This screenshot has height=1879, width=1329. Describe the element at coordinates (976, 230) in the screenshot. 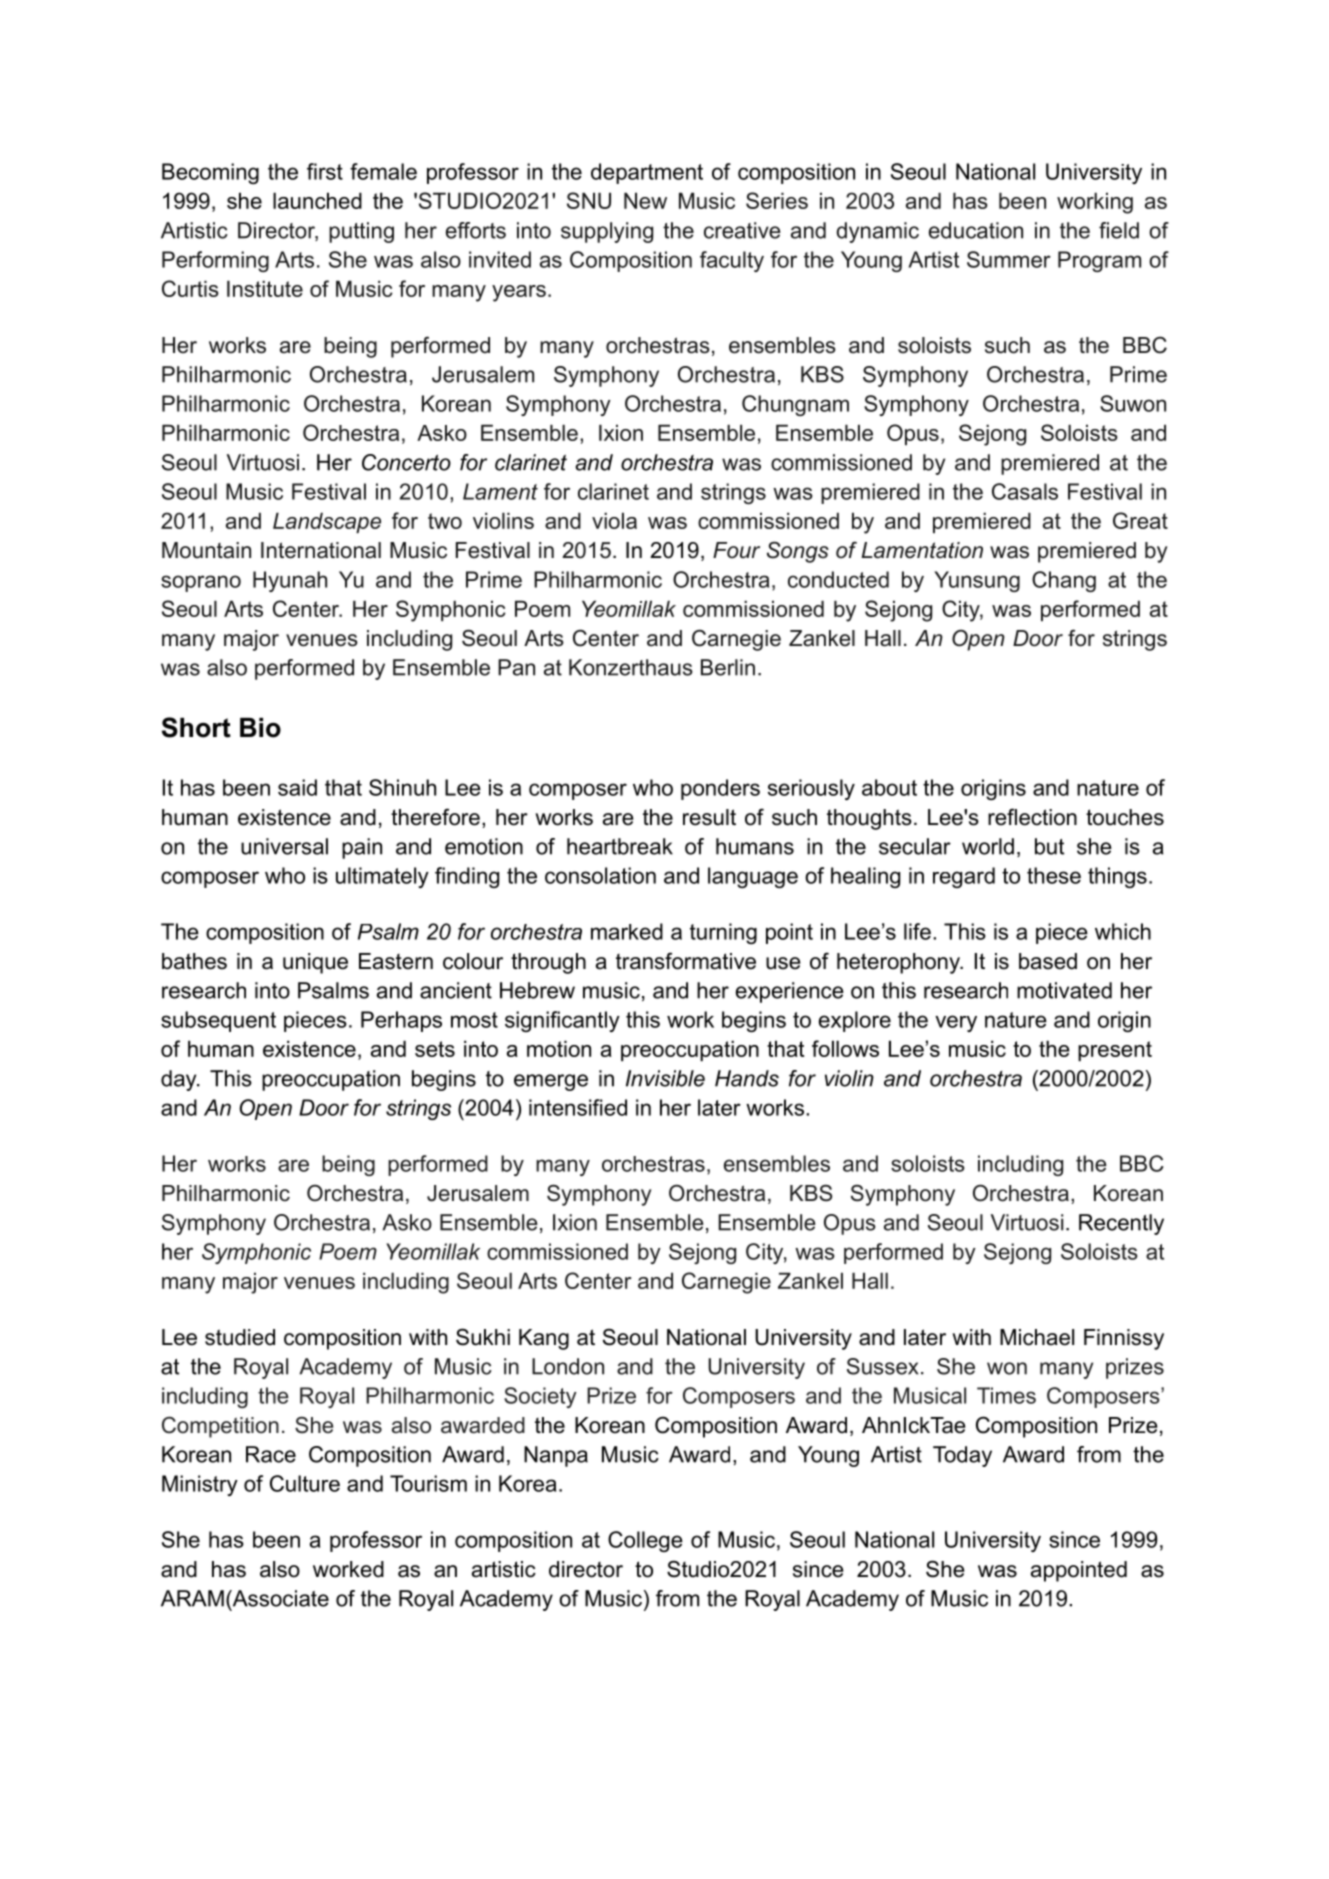

I see `education` at that location.
